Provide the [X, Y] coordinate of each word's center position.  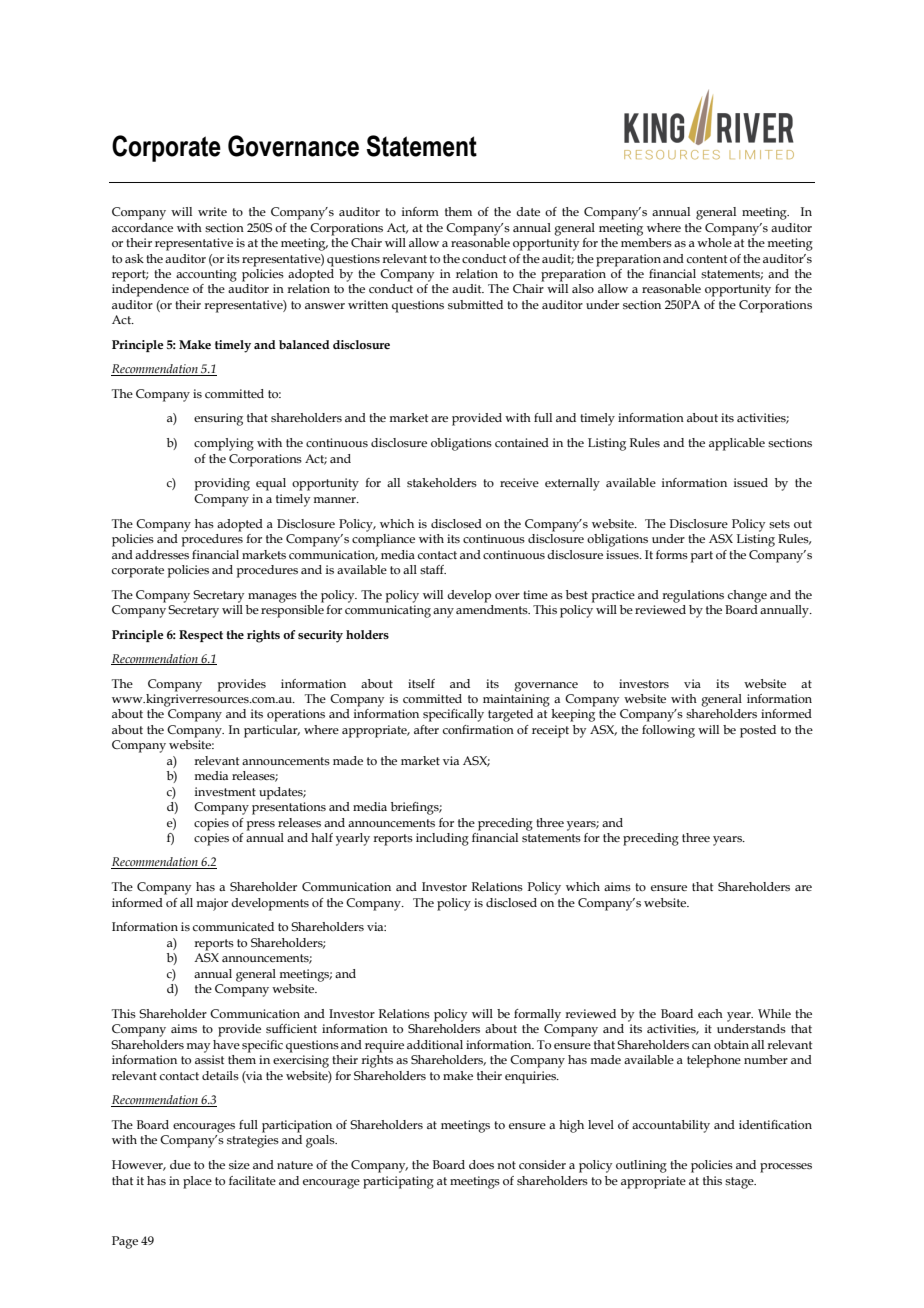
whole [715, 241]
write [212, 211]
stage [740, 1183]
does [481, 1164]
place [197, 1182]
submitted [475, 304]
